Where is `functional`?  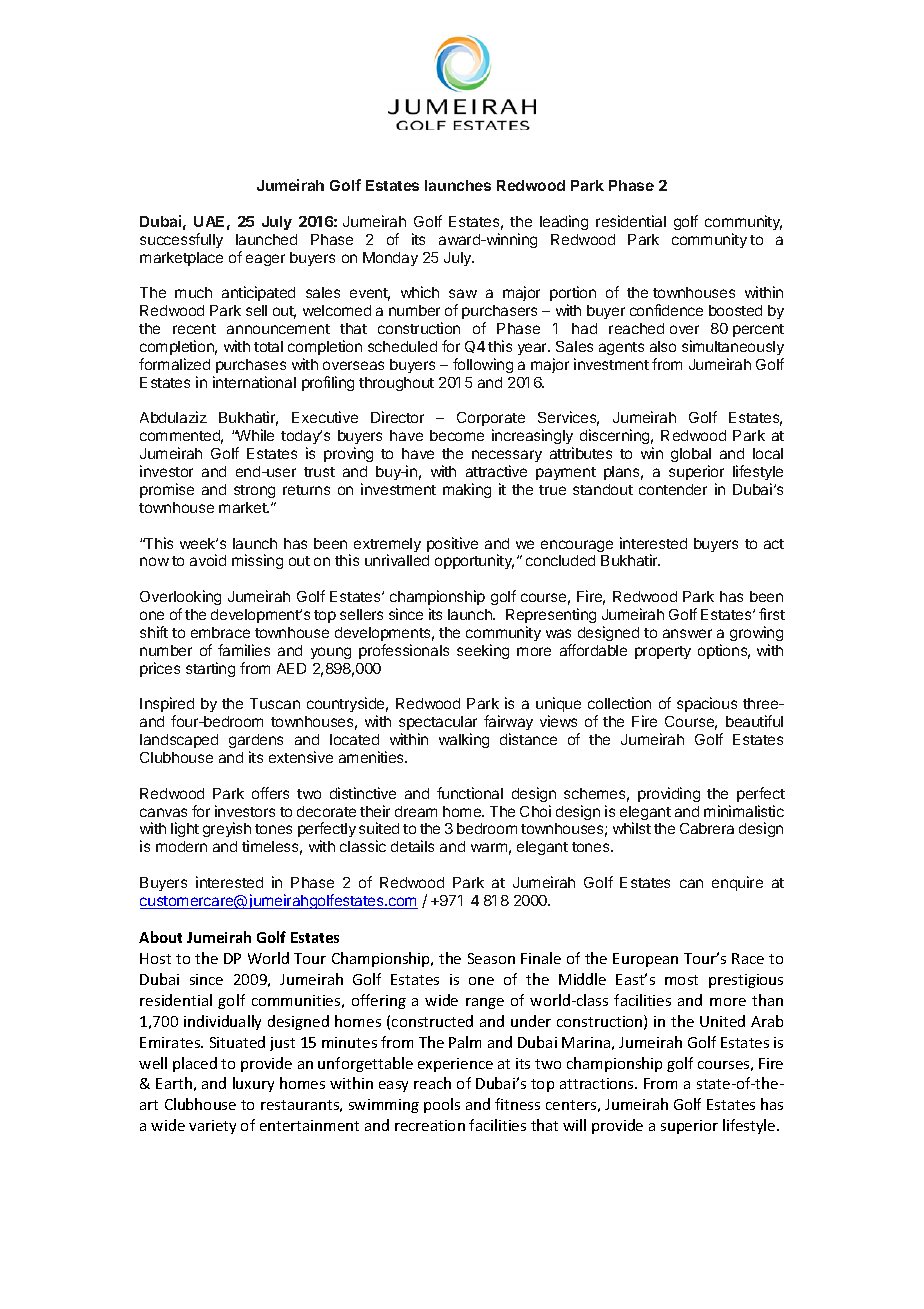 functional is located at coordinates (470, 793).
